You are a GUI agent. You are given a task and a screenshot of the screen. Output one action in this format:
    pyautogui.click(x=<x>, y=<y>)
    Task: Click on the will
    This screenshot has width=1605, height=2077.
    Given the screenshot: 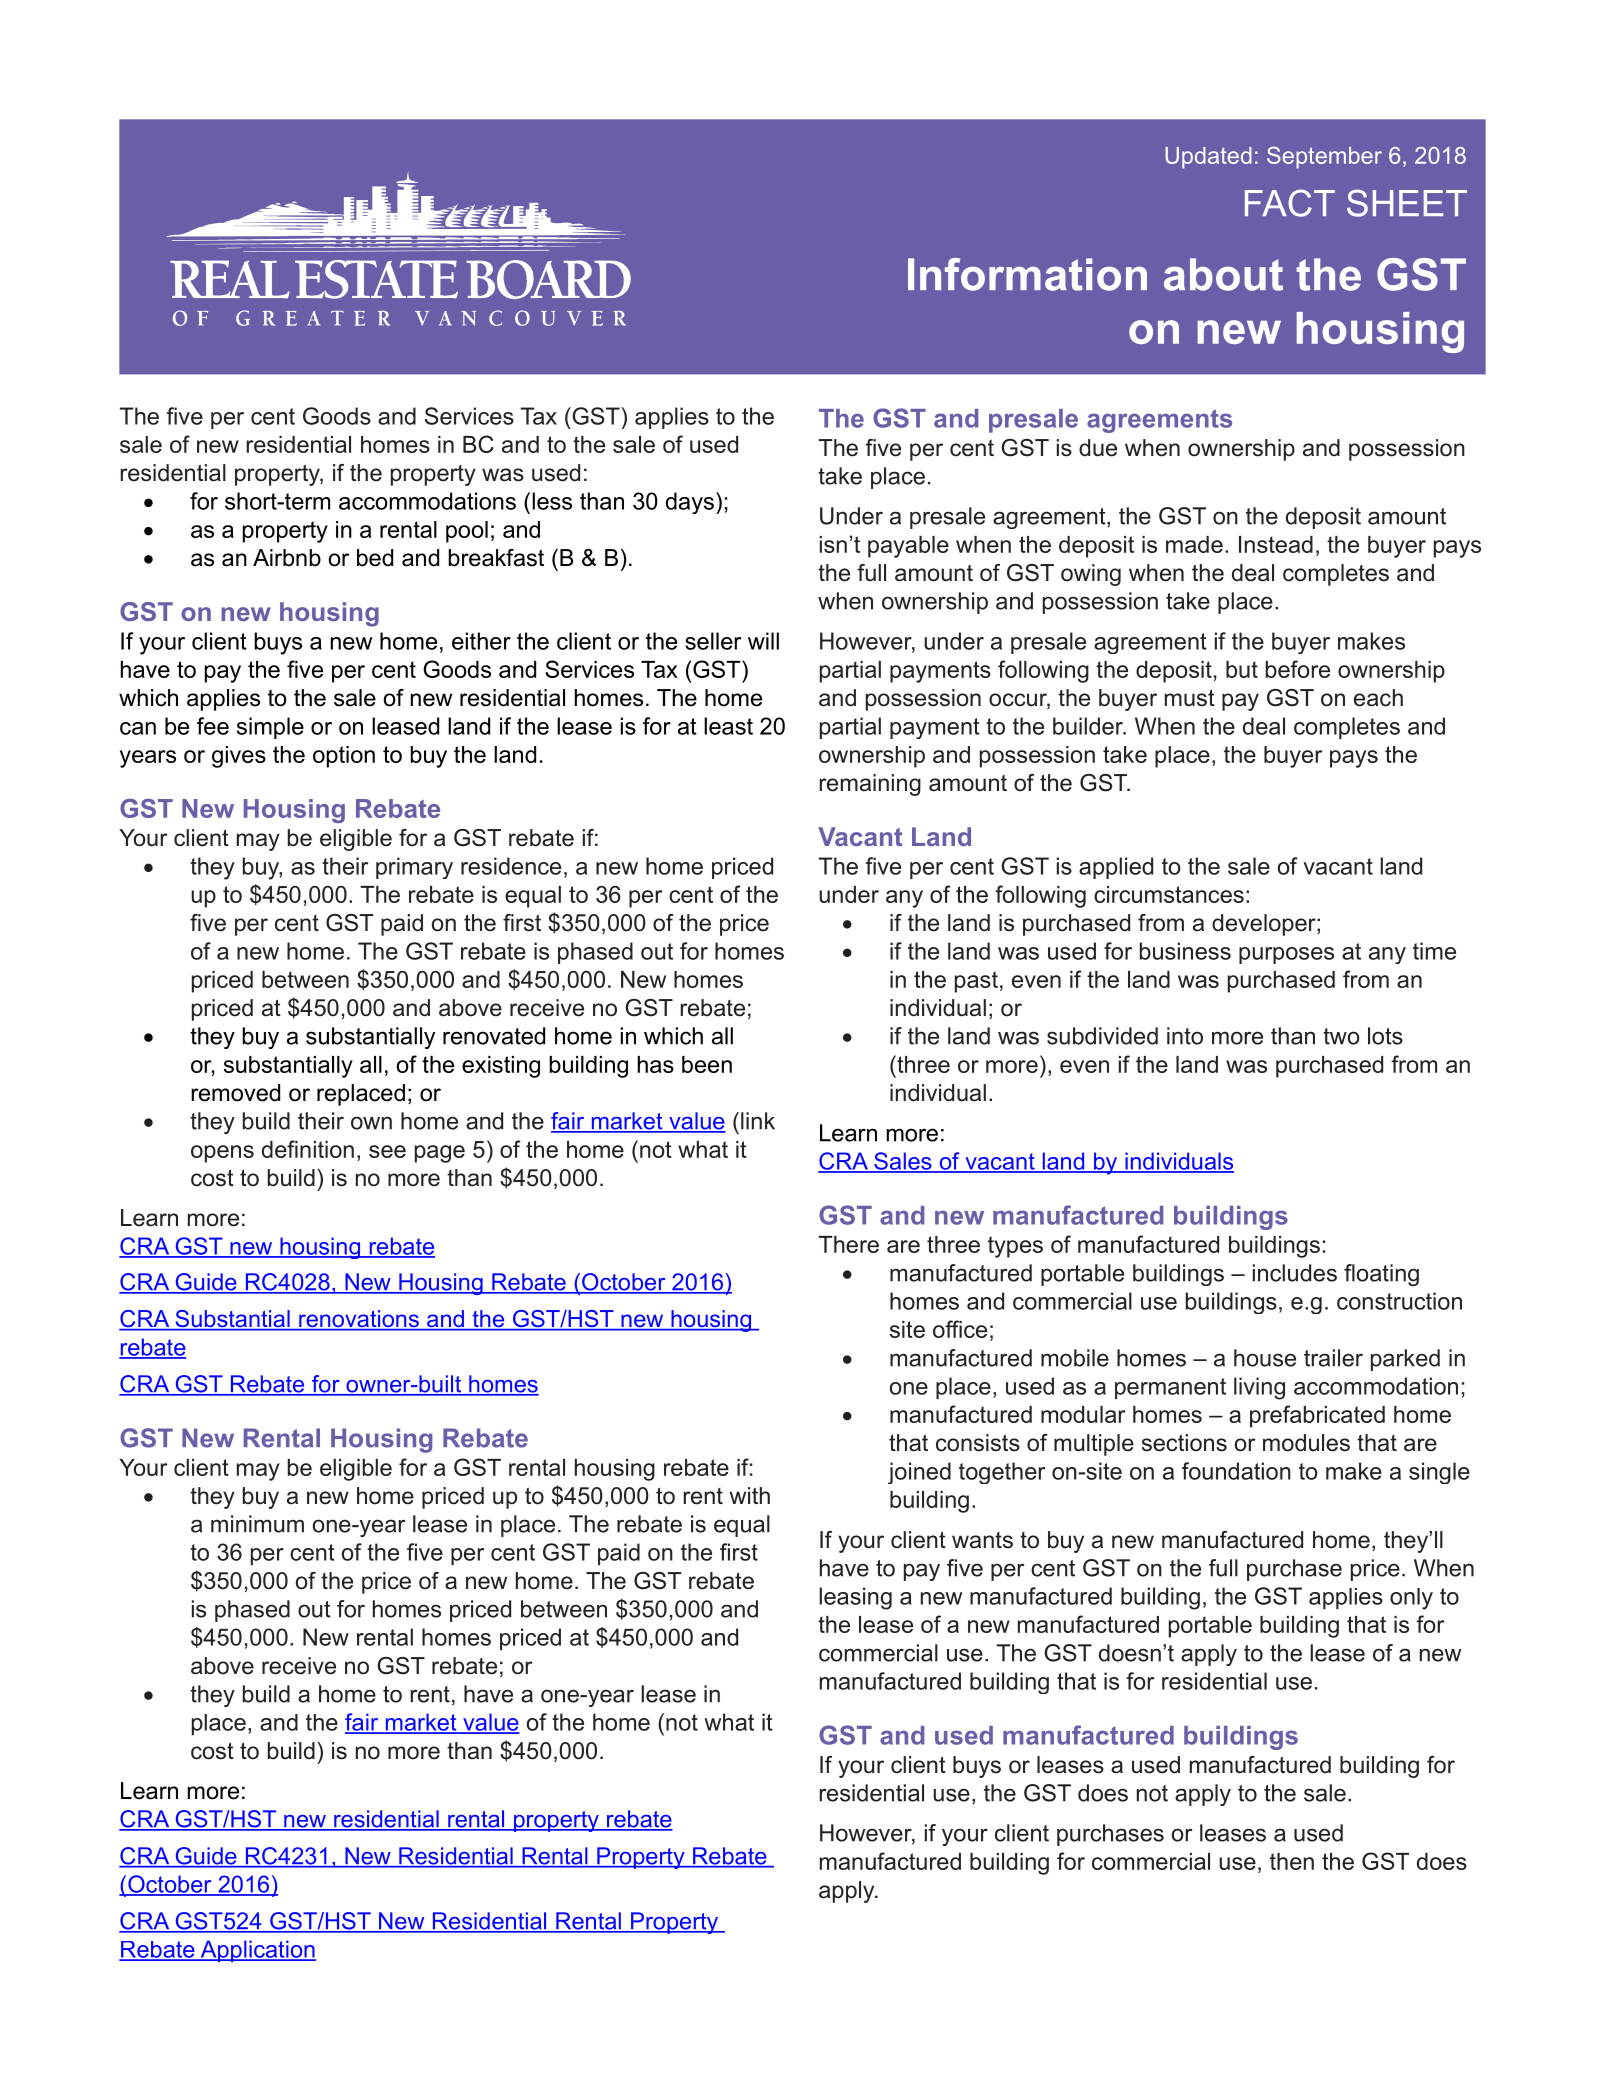 What is the action you would take?
    pyautogui.click(x=763, y=641)
